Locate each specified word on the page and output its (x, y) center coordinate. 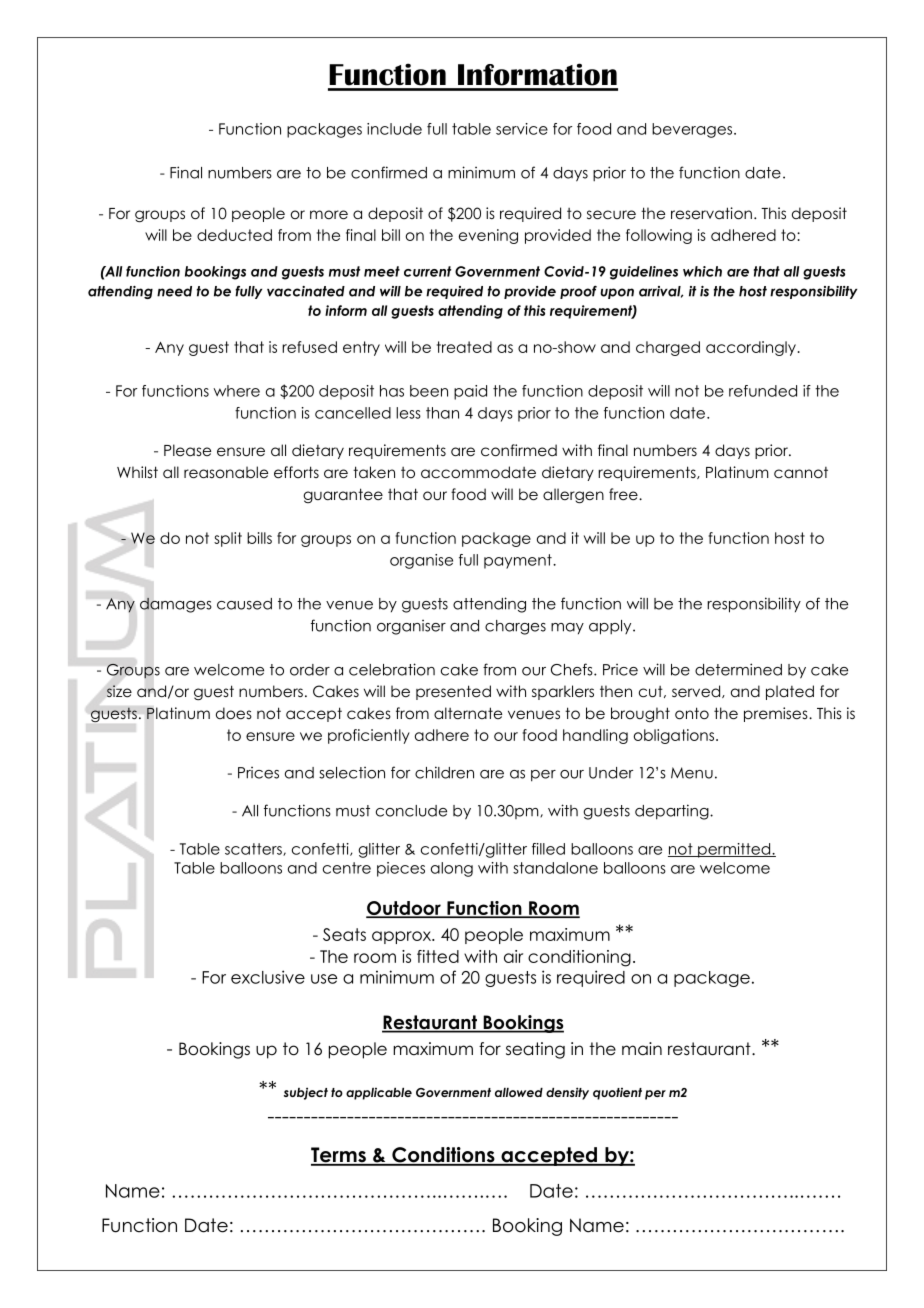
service (522, 129)
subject (306, 1093)
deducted (234, 235)
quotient (617, 1094)
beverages (693, 130)
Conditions (443, 1156)
